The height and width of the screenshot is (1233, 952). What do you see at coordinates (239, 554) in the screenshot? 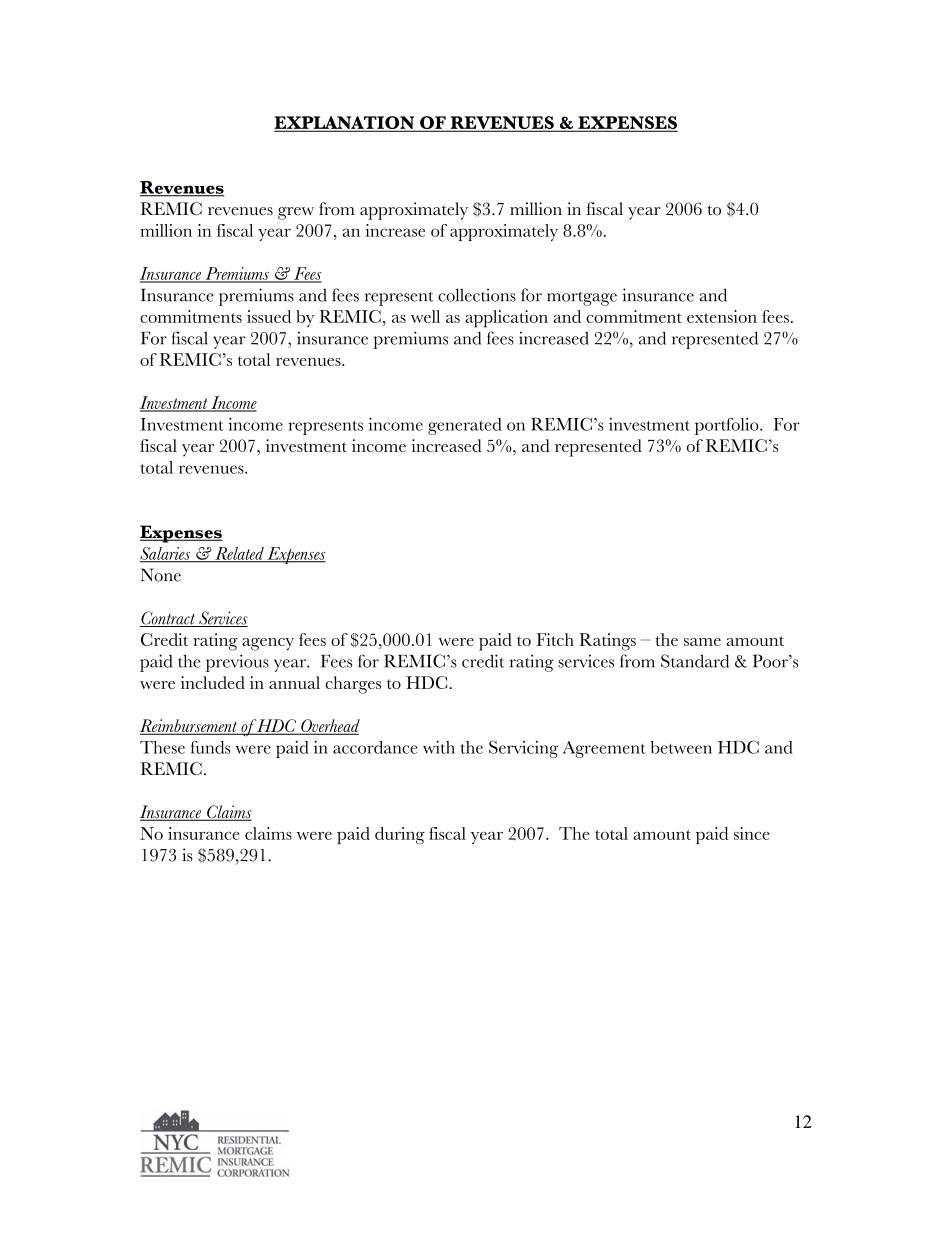
I see `Related` at bounding box center [239, 554].
